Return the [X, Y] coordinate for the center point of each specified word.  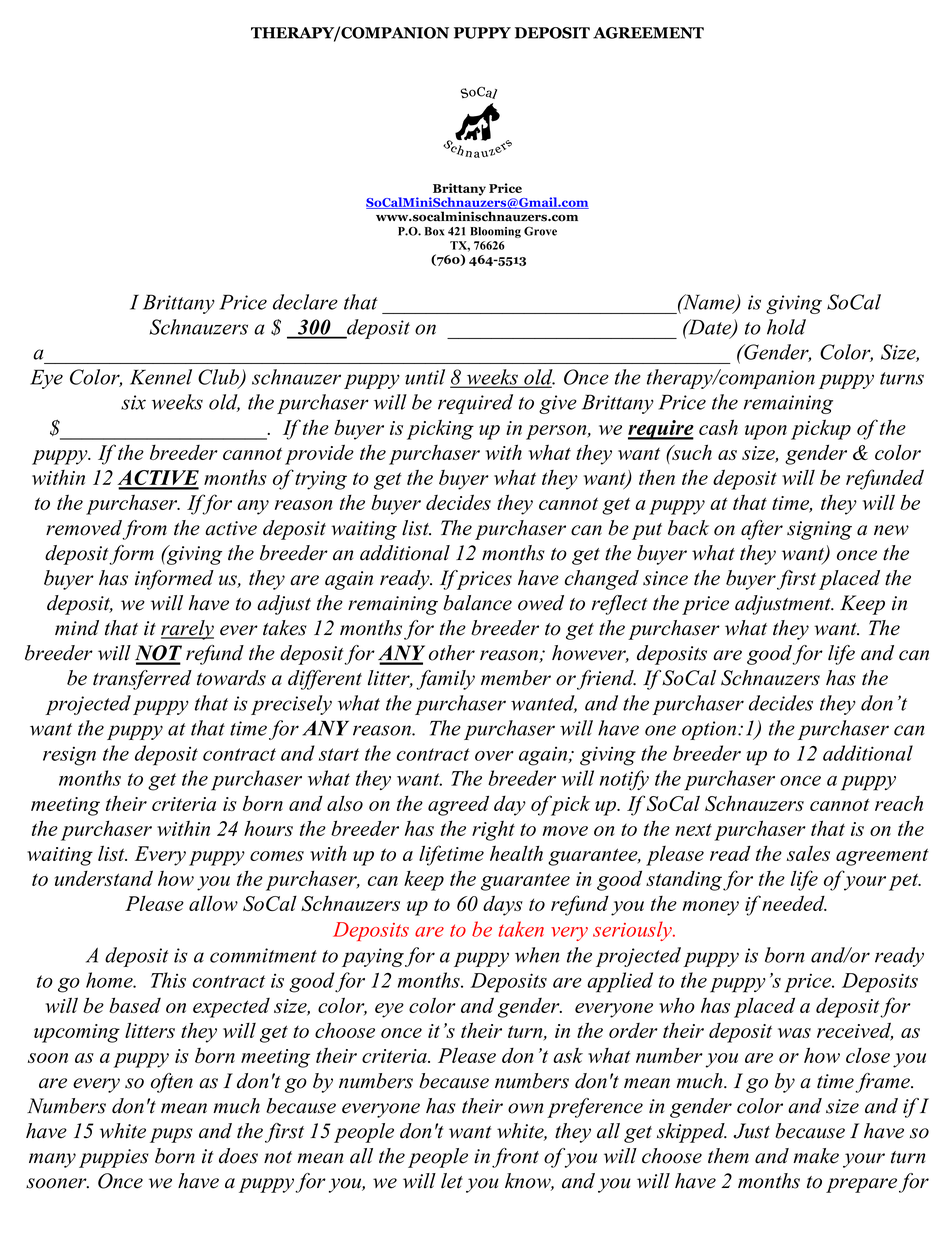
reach [899, 803]
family [445, 680]
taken [521, 929]
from [144, 530]
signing [819, 530]
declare [305, 302]
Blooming [495, 232]
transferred [142, 680]
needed [793, 903]
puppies [114, 1158]
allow [213, 903]
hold [786, 327]
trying [321, 480]
